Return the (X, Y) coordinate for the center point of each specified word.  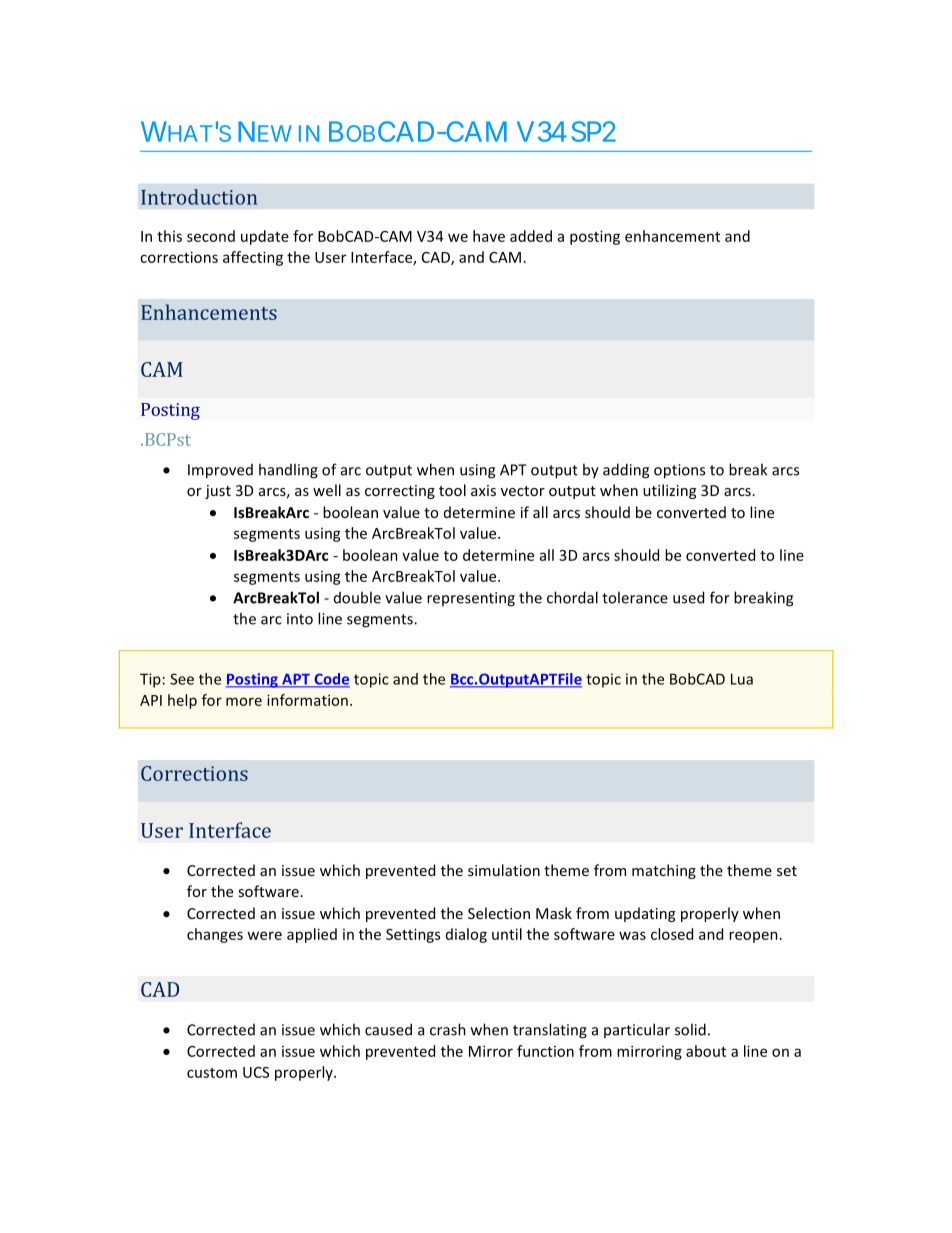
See (182, 679)
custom (212, 1073)
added (531, 236)
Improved (220, 471)
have (489, 236)
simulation (504, 870)
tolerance (635, 597)
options (679, 471)
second (211, 236)
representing (471, 599)
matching (664, 871)
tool (452, 490)
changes (215, 935)
